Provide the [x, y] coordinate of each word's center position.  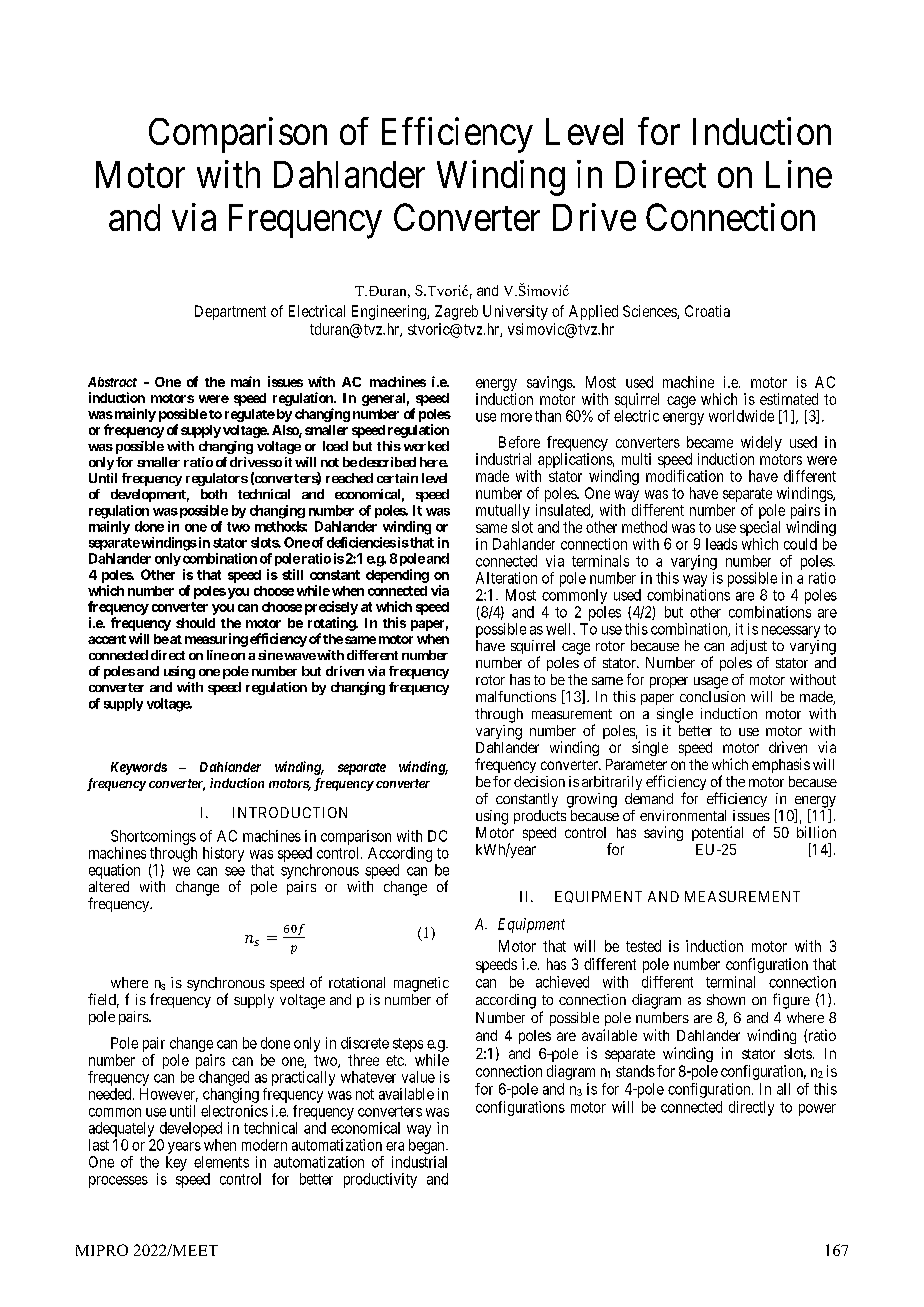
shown [726, 999]
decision [539, 781]
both [214, 494]
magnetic [421, 985]
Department [230, 312]
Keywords [139, 768]
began [428, 1146]
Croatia [707, 311]
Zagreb [456, 312]
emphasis [781, 765]
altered [109, 886]
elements [221, 1162]
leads [721, 544]
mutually [503, 513]
